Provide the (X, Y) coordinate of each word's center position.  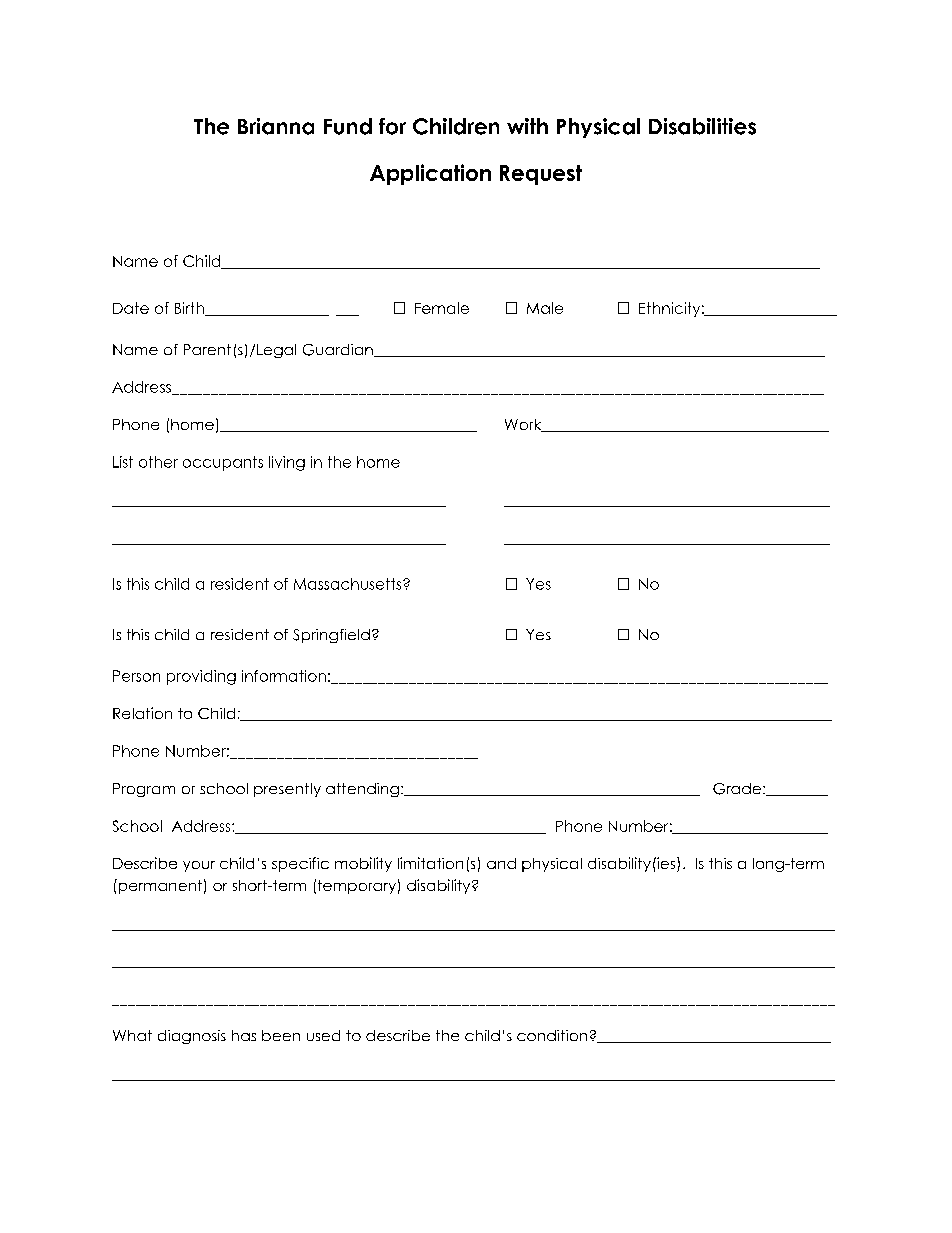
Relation (142, 713)
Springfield (331, 636)
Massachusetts (349, 584)
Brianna (276, 126)
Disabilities (702, 126)
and (501, 863)
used (323, 1035)
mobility (363, 864)
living (287, 463)
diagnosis (192, 1037)
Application (430, 174)
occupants (223, 463)
